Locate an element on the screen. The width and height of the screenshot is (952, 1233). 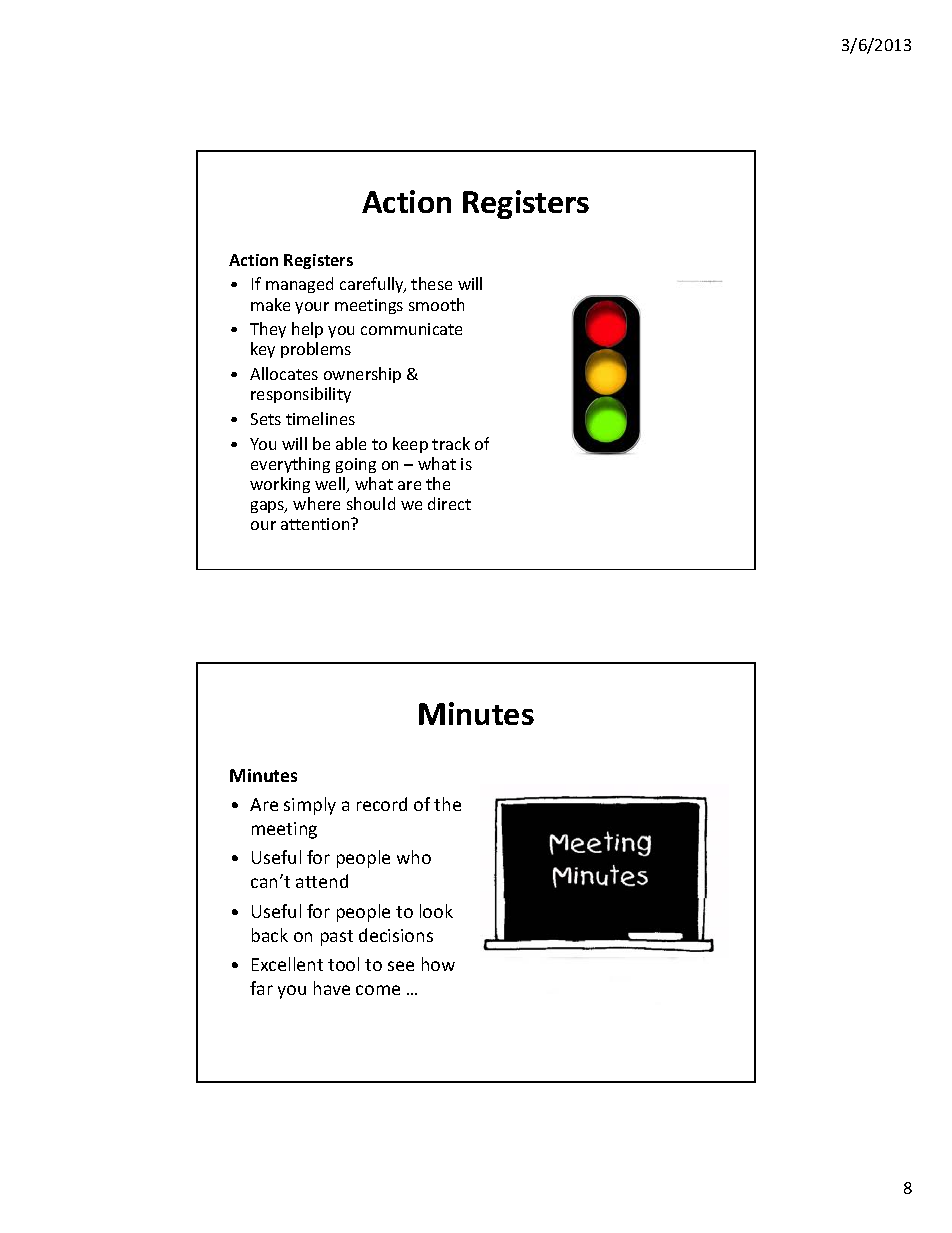
smooth is located at coordinates (436, 304).
